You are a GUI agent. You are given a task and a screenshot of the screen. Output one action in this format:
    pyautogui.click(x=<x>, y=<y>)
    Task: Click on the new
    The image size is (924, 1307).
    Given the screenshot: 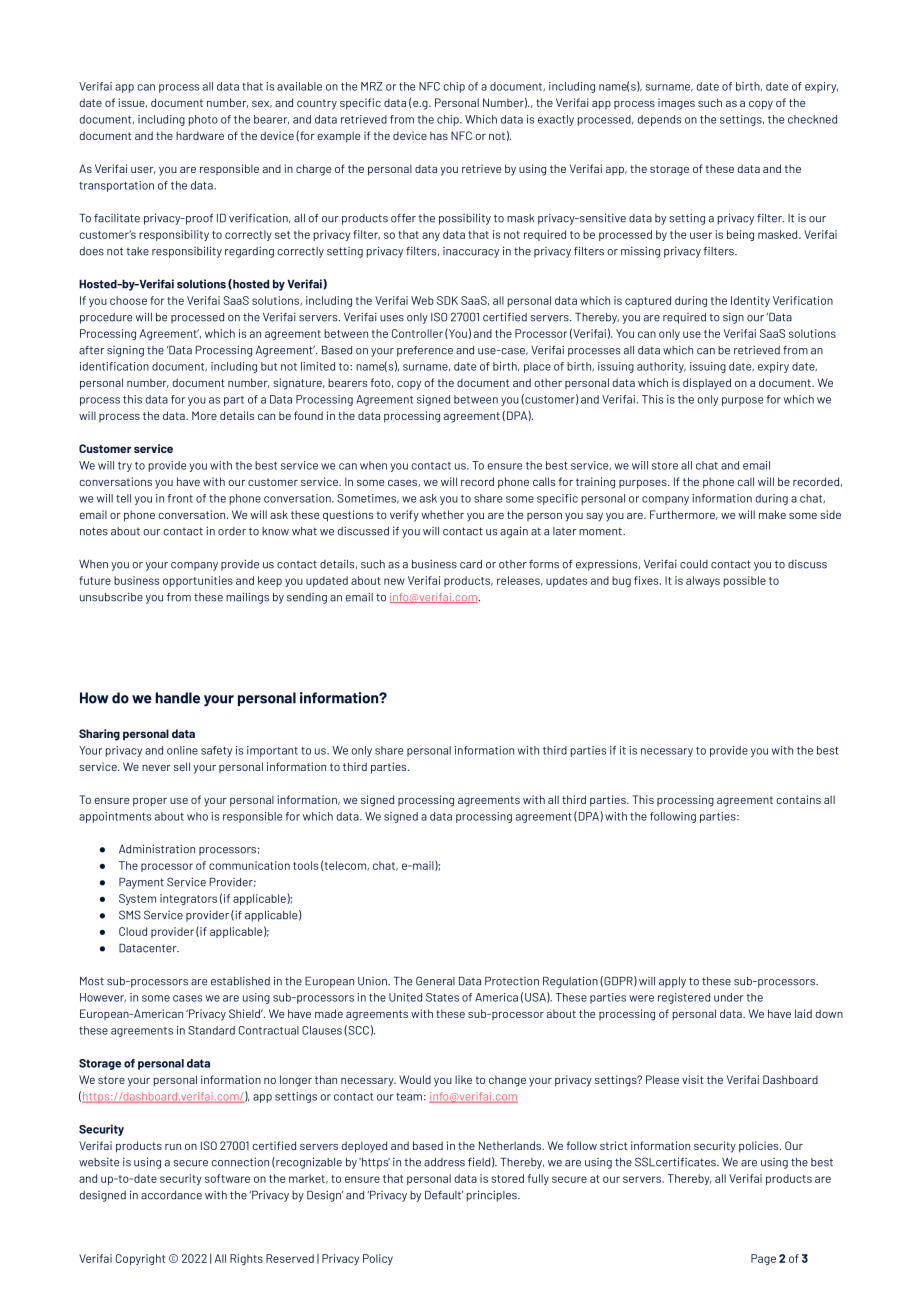 What is the action you would take?
    pyautogui.click(x=394, y=581)
